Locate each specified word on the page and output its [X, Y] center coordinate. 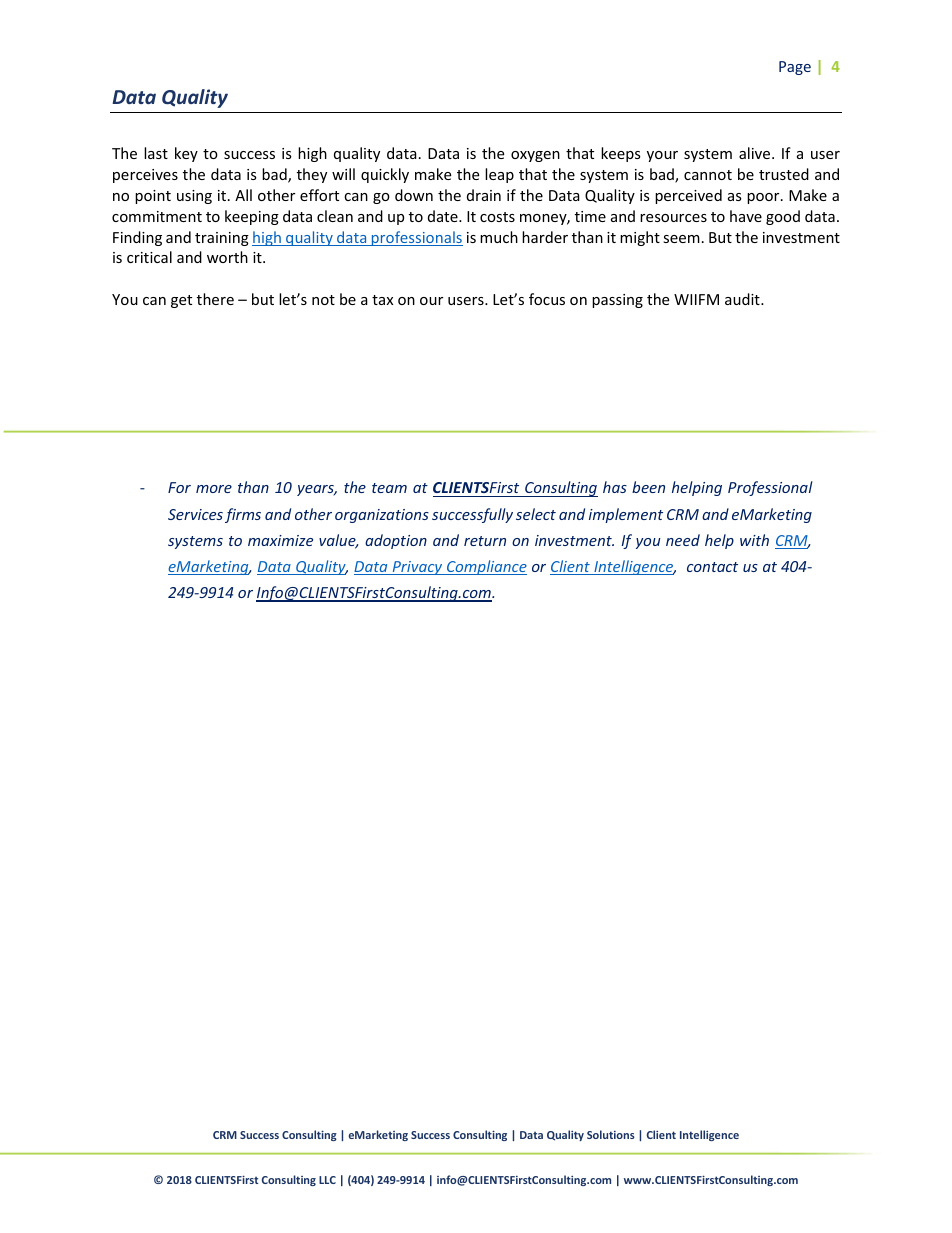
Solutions [611, 1134]
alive [756, 153]
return [485, 541]
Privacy [417, 568]
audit [743, 299]
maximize [280, 540]
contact [712, 567]
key [186, 154]
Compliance [486, 567]
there [215, 299]
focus [547, 299]
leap [499, 175]
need [683, 540]
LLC [327, 1180]
